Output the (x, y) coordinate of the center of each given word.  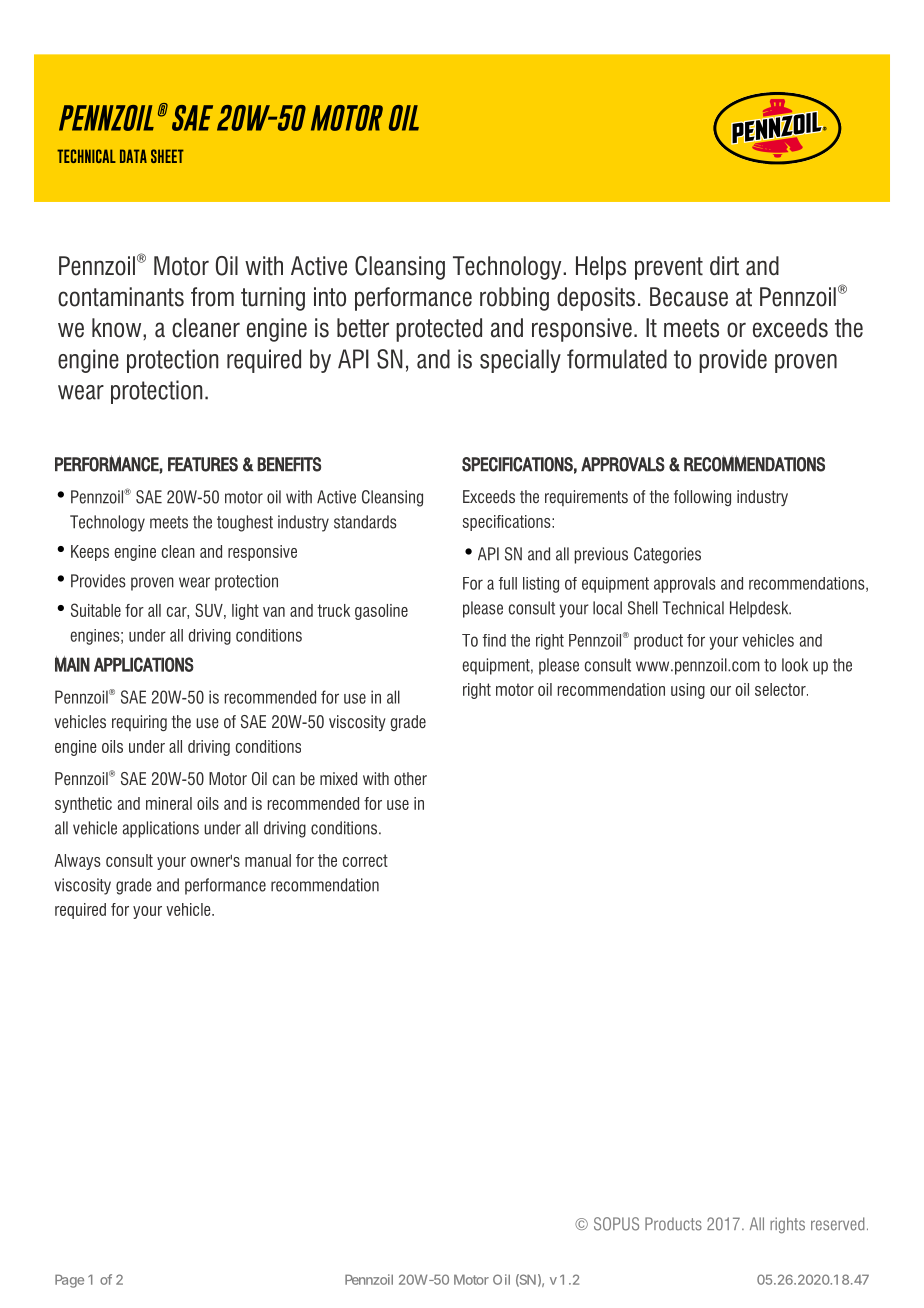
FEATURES (203, 464)
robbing (514, 299)
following (702, 498)
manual (268, 860)
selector (781, 689)
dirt (724, 266)
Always (77, 862)
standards (365, 522)
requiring (139, 723)
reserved (837, 1224)
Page (69, 1281)
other (410, 778)
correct (365, 860)
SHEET (167, 156)
